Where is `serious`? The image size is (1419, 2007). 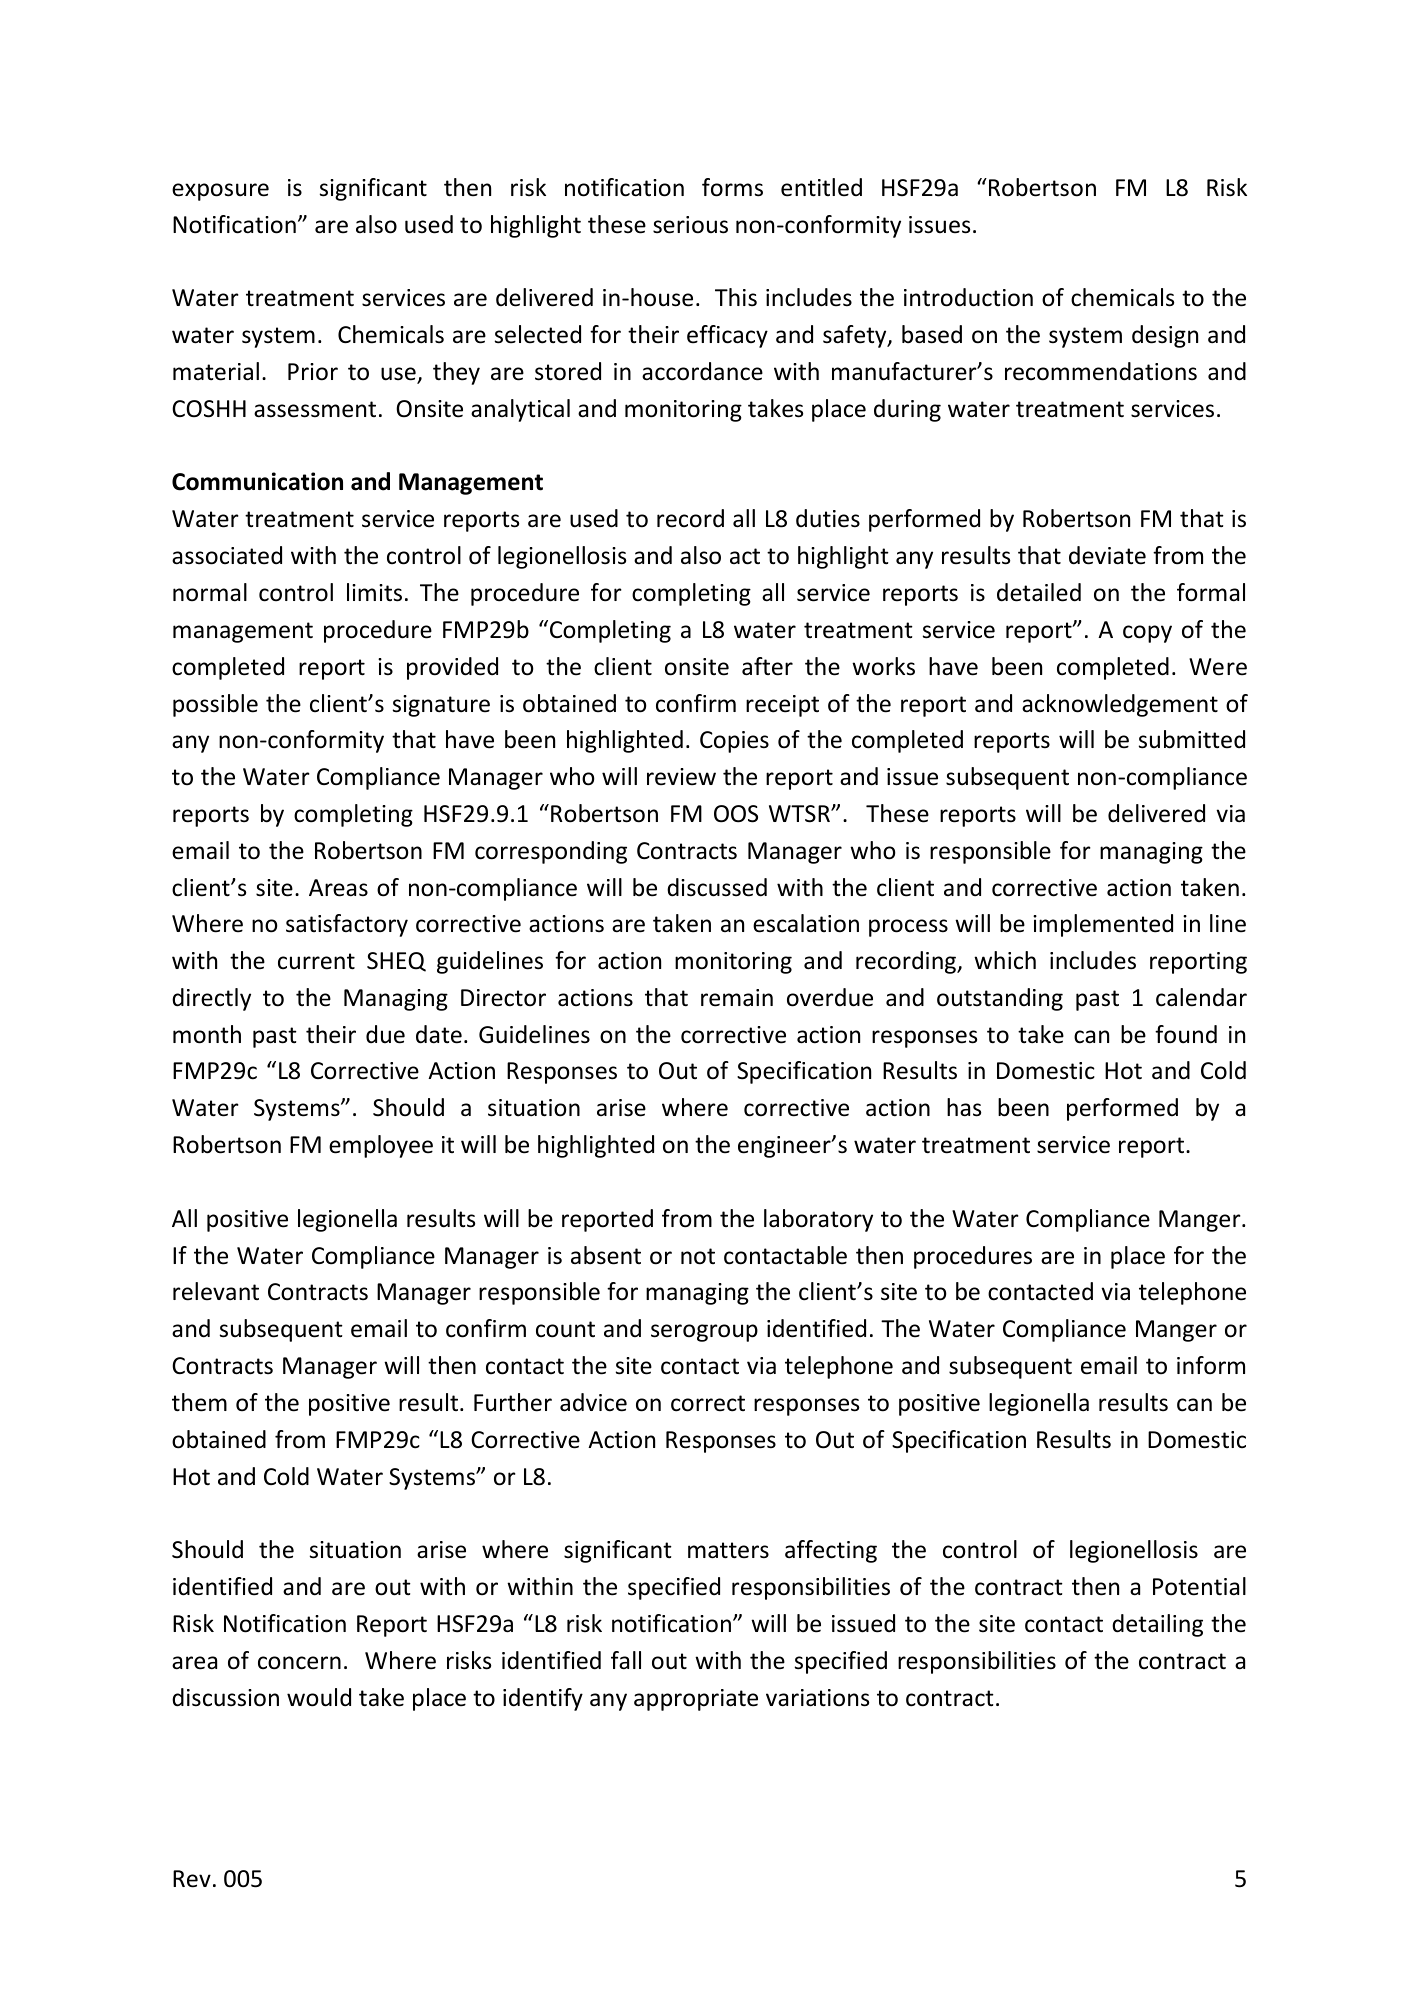
serious is located at coordinates (690, 225).
